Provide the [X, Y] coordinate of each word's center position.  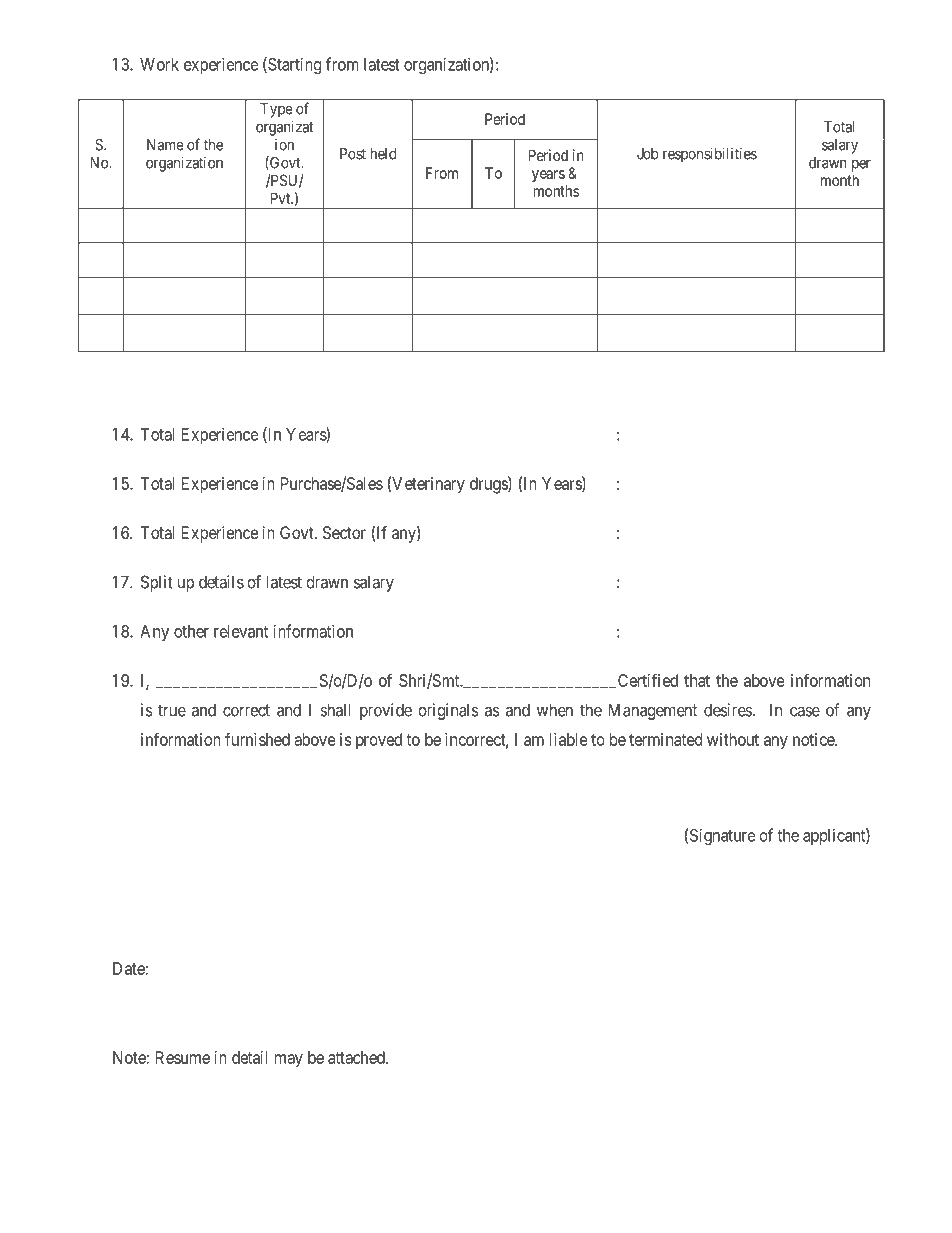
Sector [344, 532]
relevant [241, 631]
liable [568, 739]
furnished [257, 739]
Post [353, 154]
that [697, 680]
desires [728, 710]
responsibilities [710, 155]
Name [165, 145]
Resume [183, 1057]
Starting [293, 65]
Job [647, 154]
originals [449, 711]
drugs [489, 485]
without [733, 739]
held [383, 154]
